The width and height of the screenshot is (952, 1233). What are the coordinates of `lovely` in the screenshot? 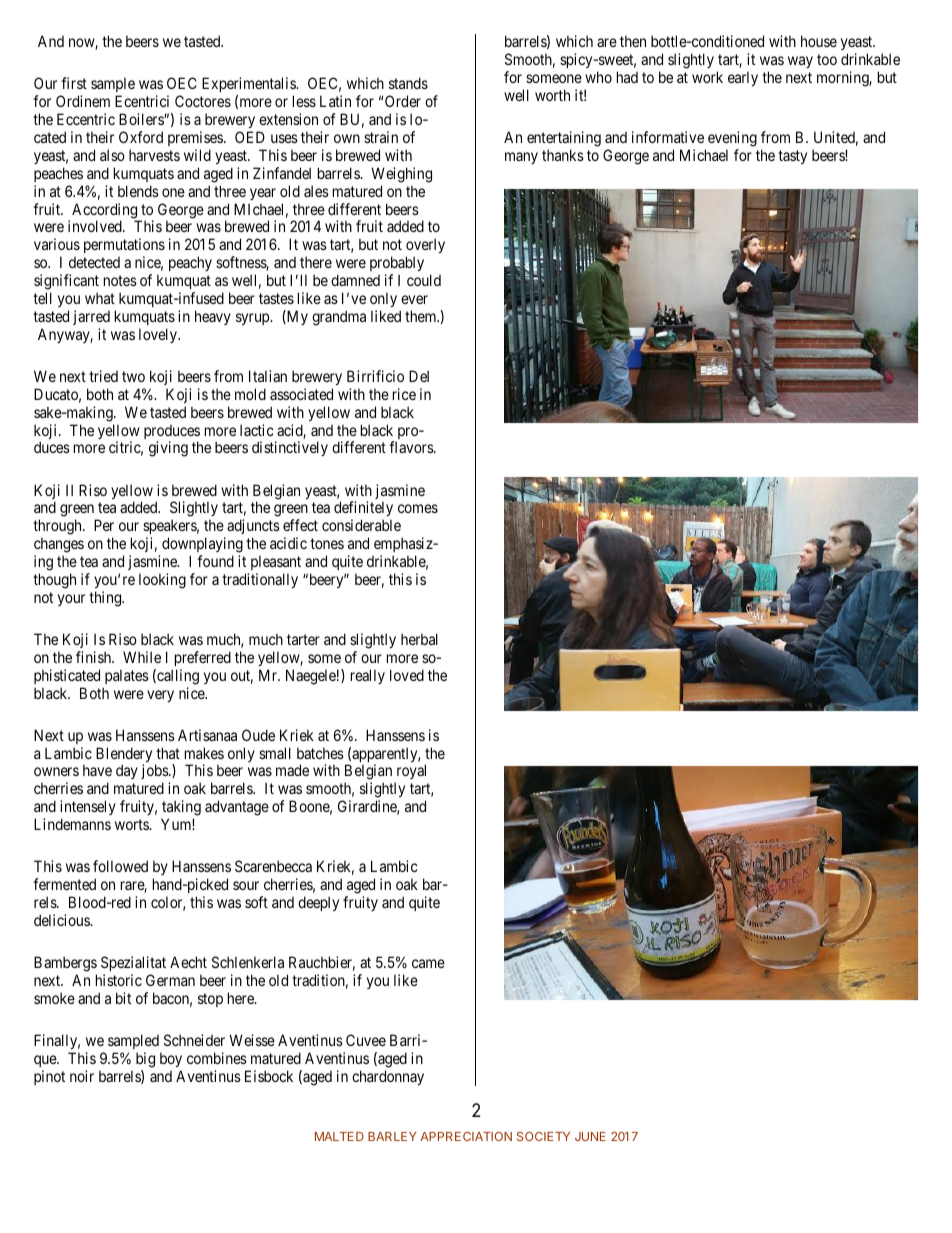 It's located at (159, 335).
